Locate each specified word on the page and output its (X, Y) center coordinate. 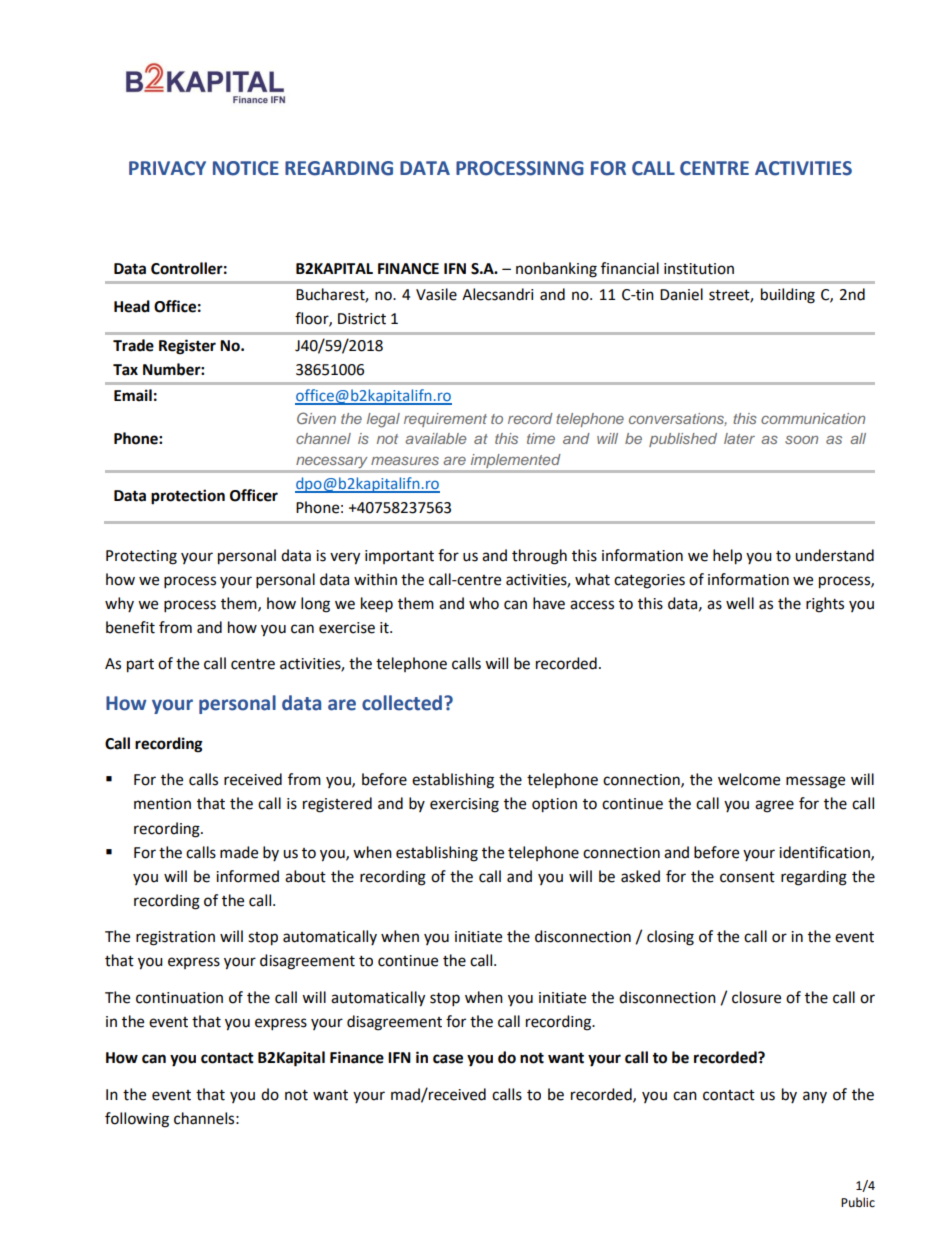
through (539, 557)
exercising (464, 805)
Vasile (436, 294)
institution (699, 269)
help (727, 557)
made (239, 852)
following (137, 1120)
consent (747, 877)
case (448, 1059)
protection (188, 497)
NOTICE (246, 168)
